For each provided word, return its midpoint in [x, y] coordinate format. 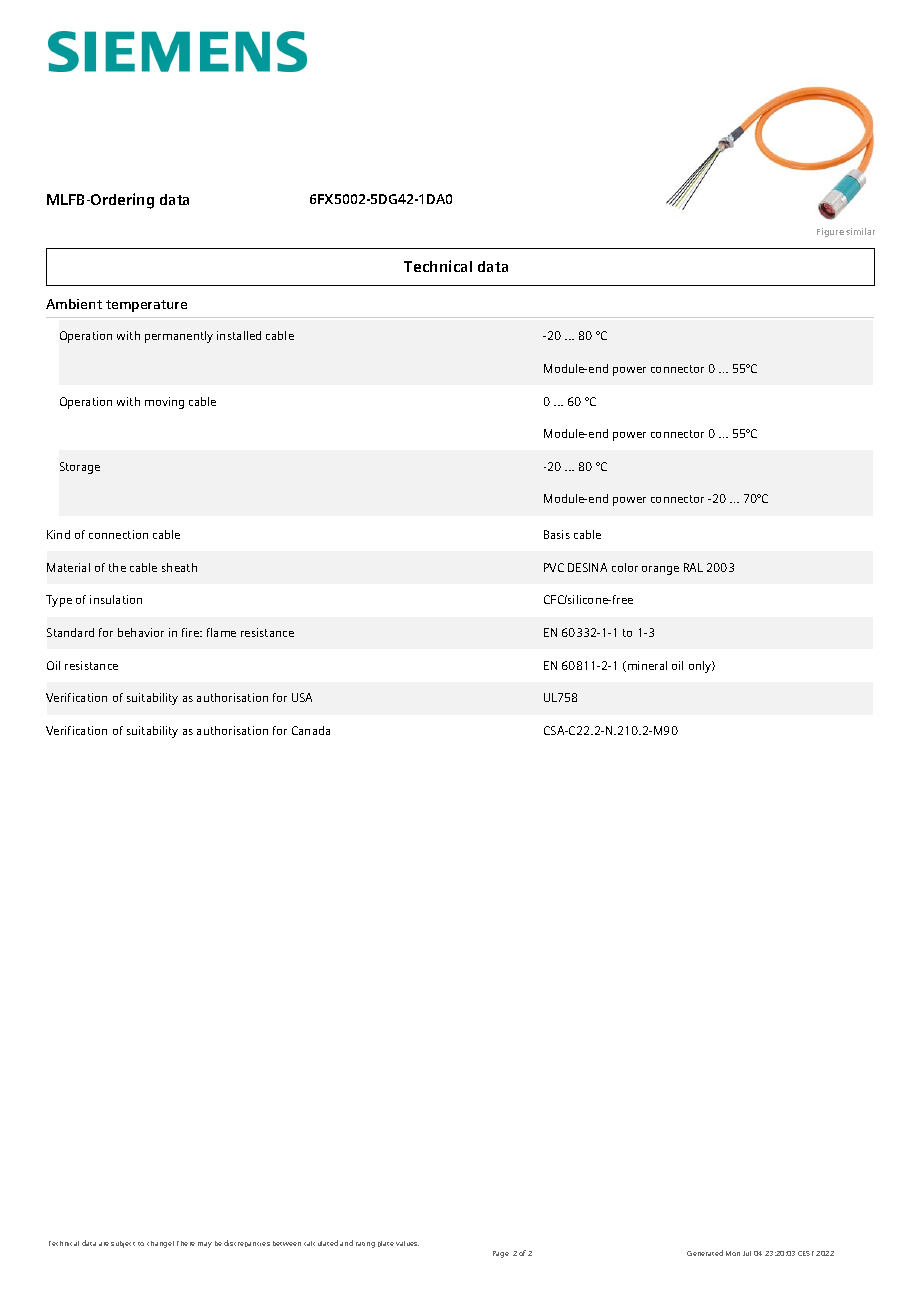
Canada [311, 730]
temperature [146, 306]
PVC [554, 567]
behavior [141, 632]
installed [239, 335]
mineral [647, 665]
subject [123, 1244]
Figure [830, 232]
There [186, 1243]
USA [302, 697]
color [625, 567]
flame [221, 632]
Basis [557, 534]
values [407, 1243]
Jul [747, 1253]
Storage [80, 468]
